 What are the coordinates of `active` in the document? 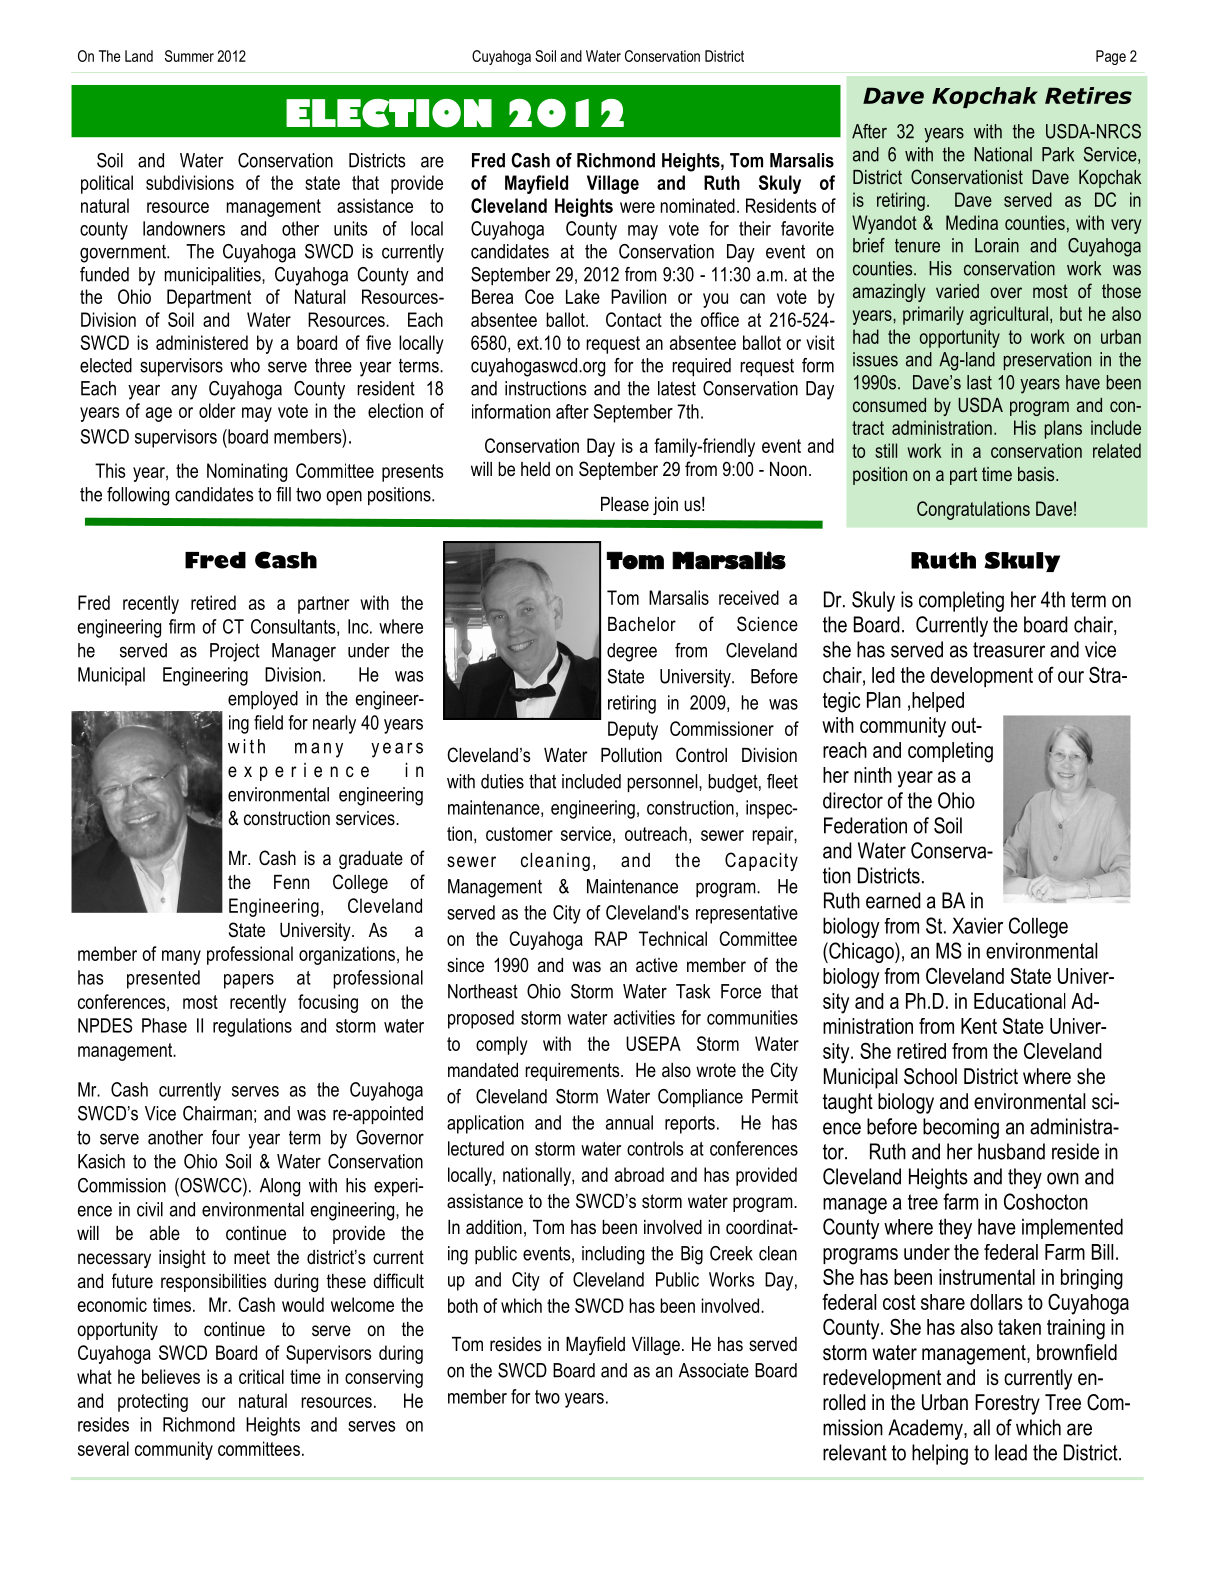 It's located at (657, 965).
